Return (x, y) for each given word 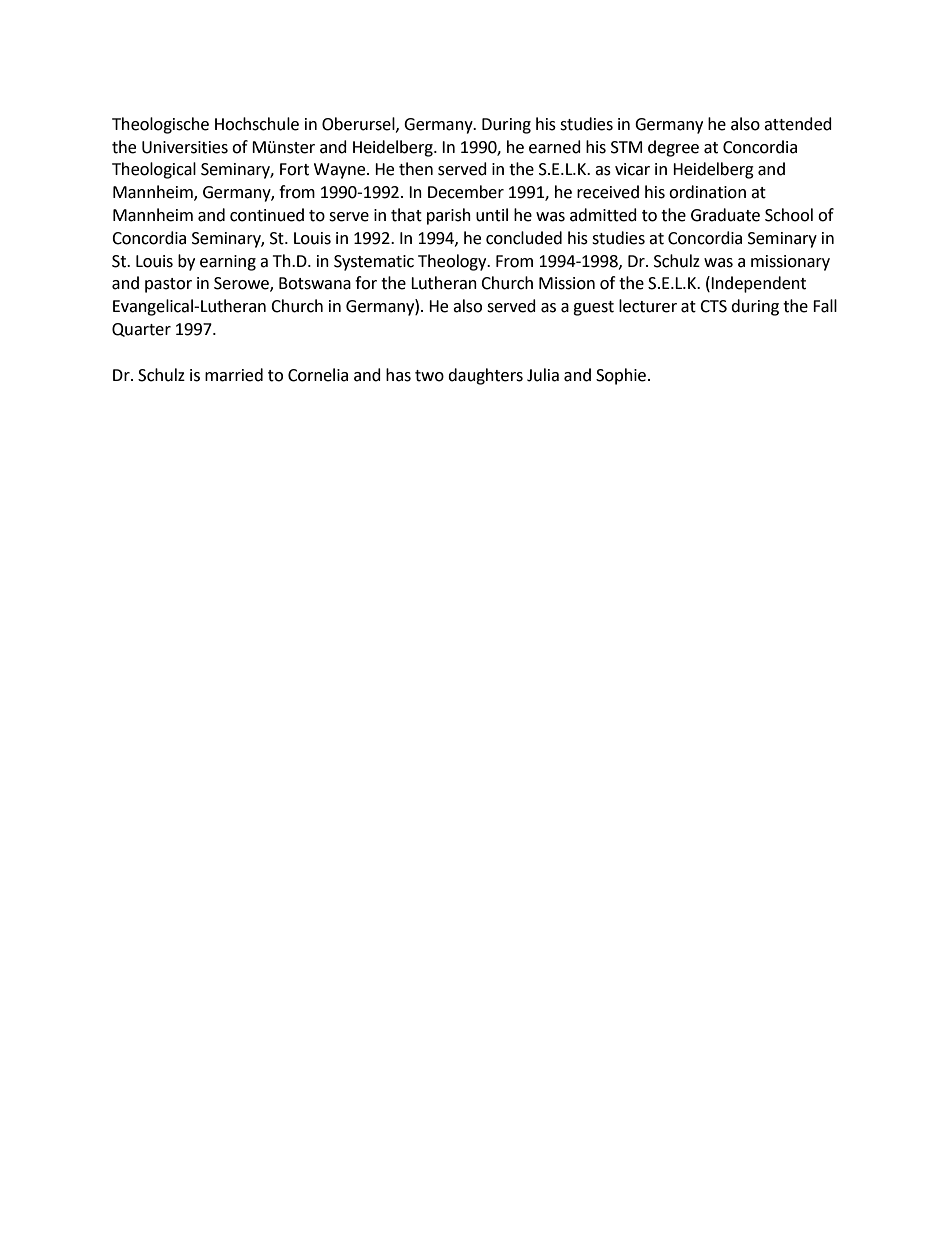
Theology (453, 262)
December (466, 192)
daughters (485, 376)
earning (228, 263)
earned (555, 147)
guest (593, 308)
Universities (185, 147)
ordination (707, 192)
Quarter (141, 330)
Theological (154, 170)
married (234, 375)
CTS (713, 306)
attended (798, 124)
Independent (758, 284)
